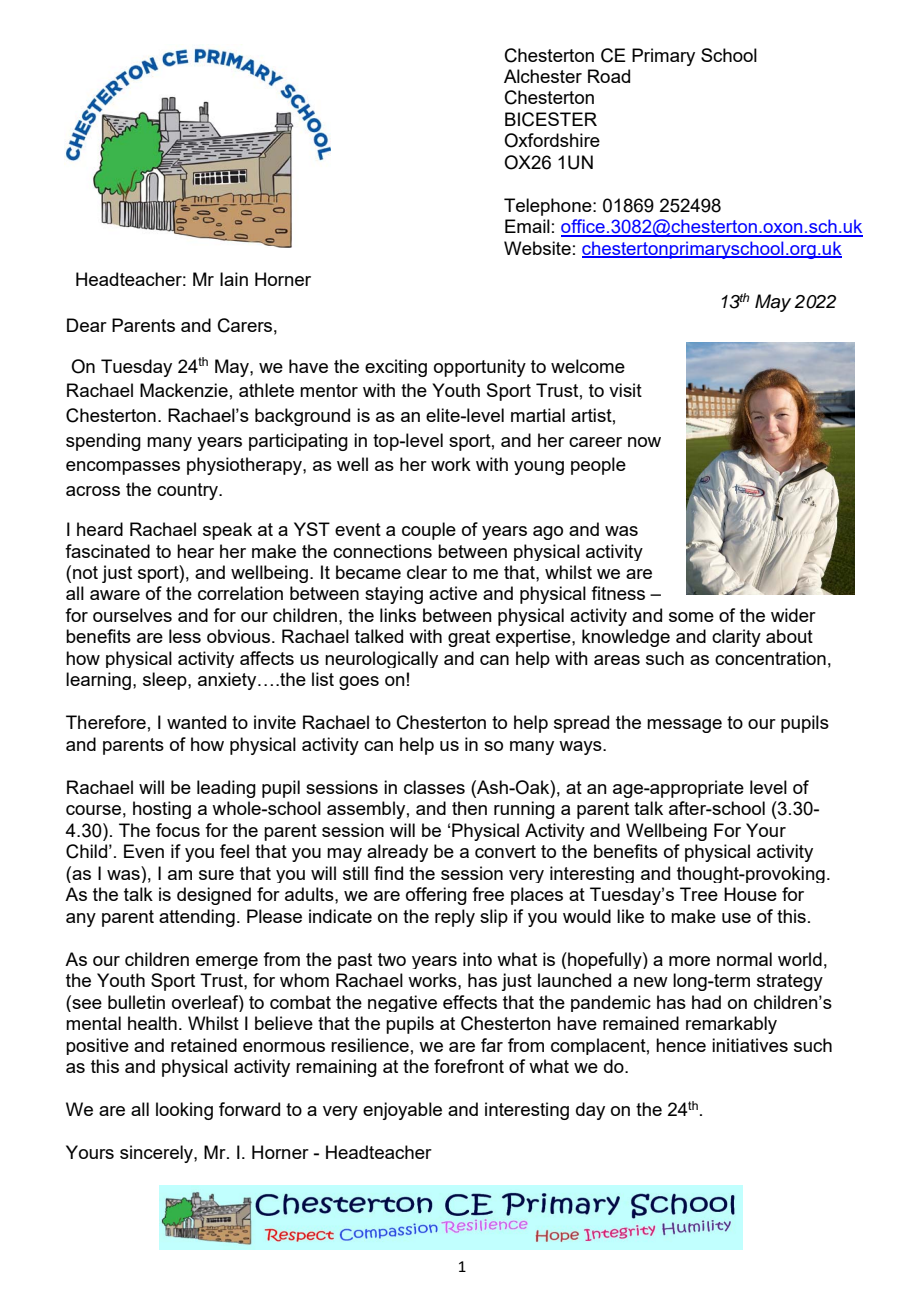 Image resolution: width=924 pixels, height=1308 pixels. What do you see at coordinates (469, 1066) in the screenshot?
I see `forefront` at bounding box center [469, 1066].
